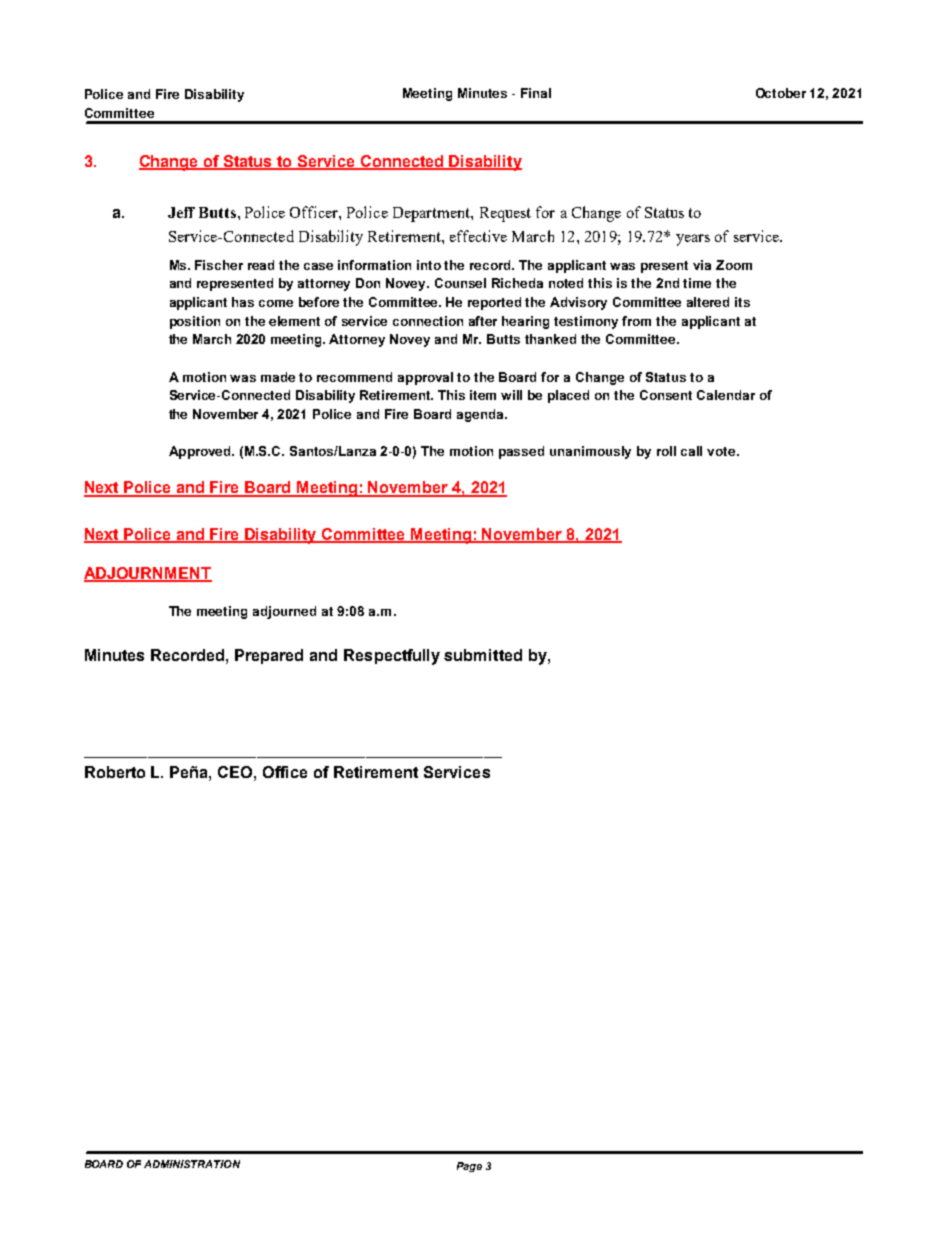  I want to click on Prepared, so click(269, 656).
